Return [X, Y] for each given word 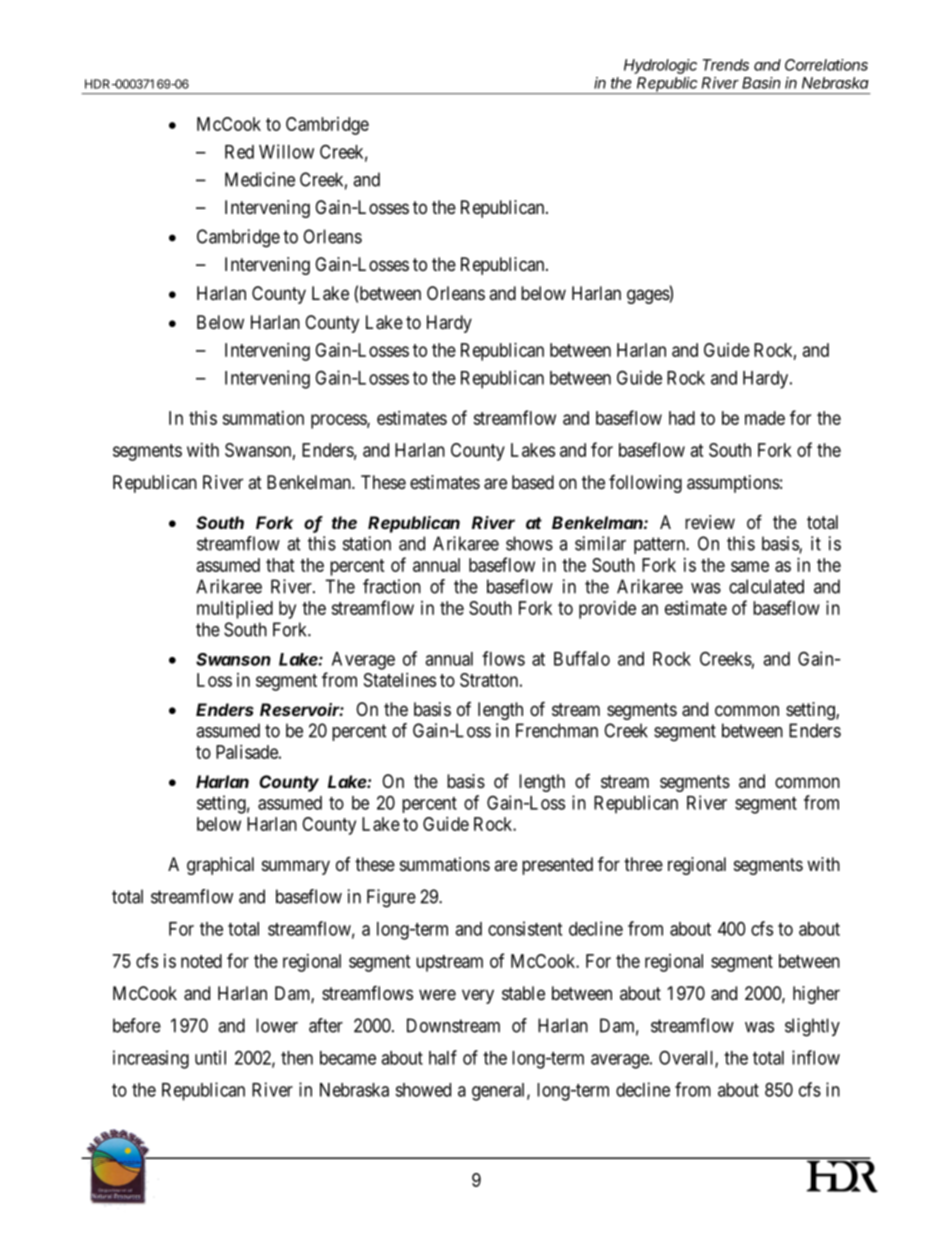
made [765, 418]
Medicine [260, 179]
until [210, 1057]
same [750, 566]
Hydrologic [660, 66]
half [443, 1057]
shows [529, 543]
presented [557, 866]
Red [239, 152]
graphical [220, 866]
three [643, 864]
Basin [761, 83]
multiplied [235, 610]
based [533, 482]
